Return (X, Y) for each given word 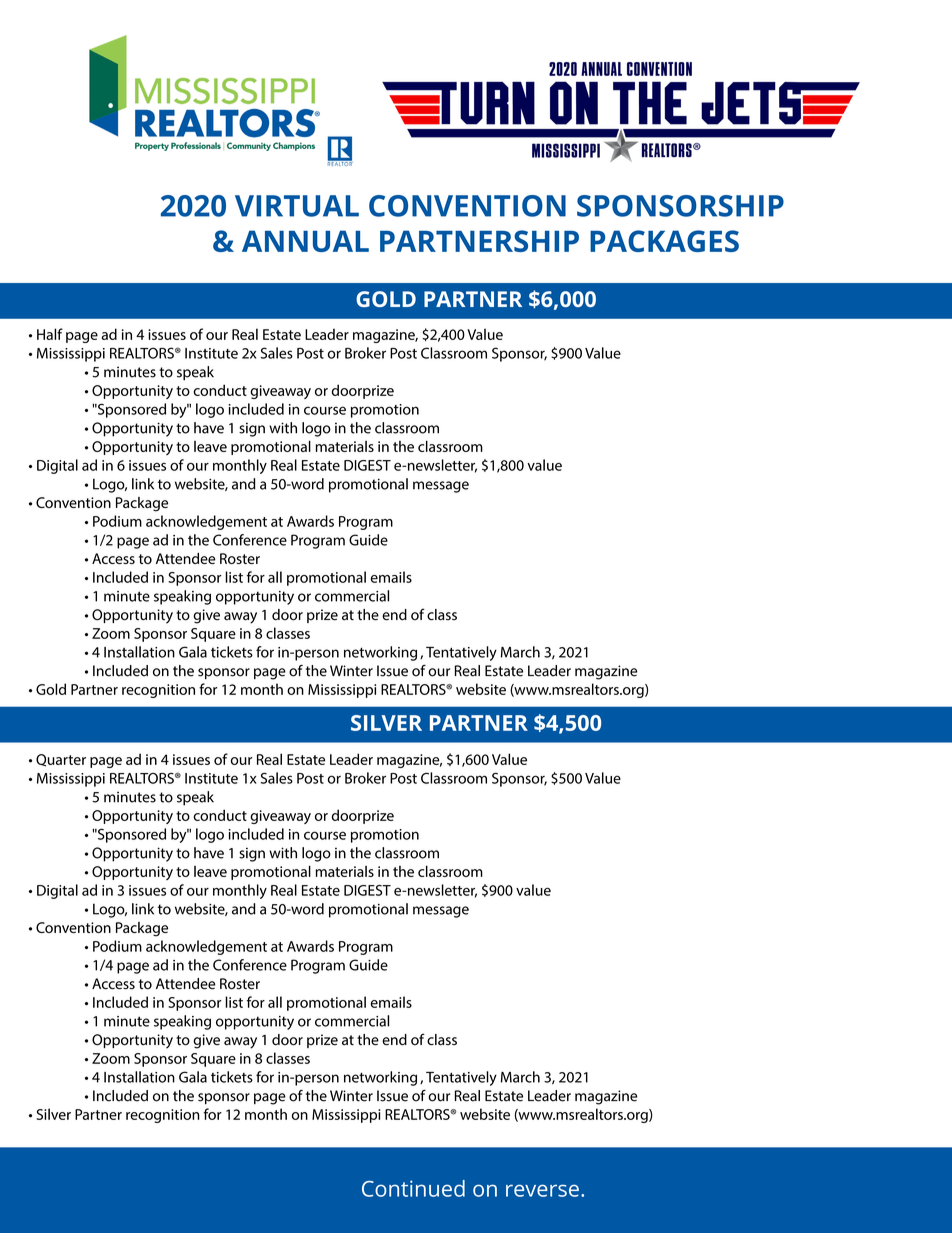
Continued (413, 1188)
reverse (542, 1190)
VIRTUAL (297, 206)
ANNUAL (305, 241)
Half (50, 334)
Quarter (61, 760)
